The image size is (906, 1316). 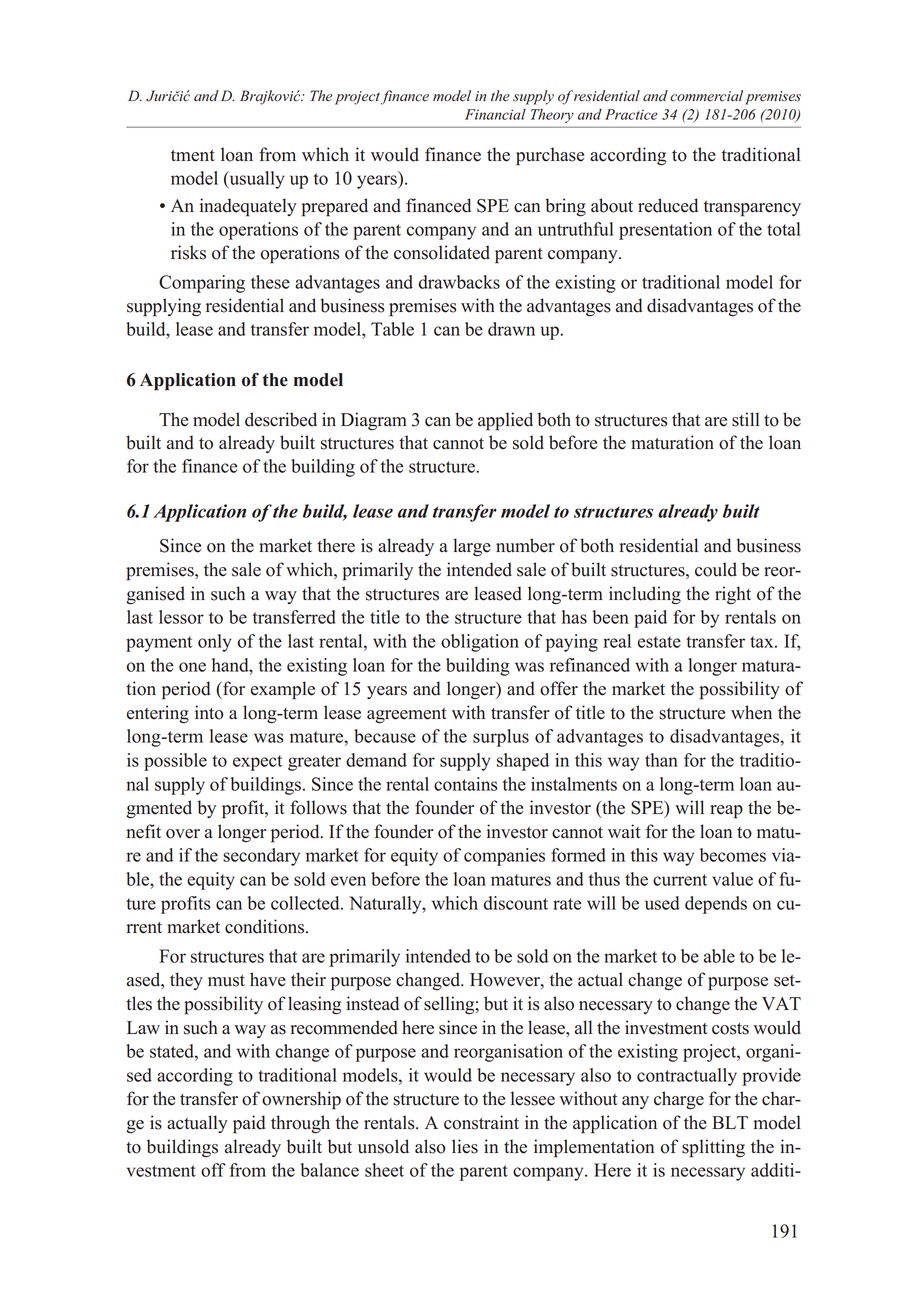 What do you see at coordinates (505, 421) in the image?
I see `applied` at bounding box center [505, 421].
